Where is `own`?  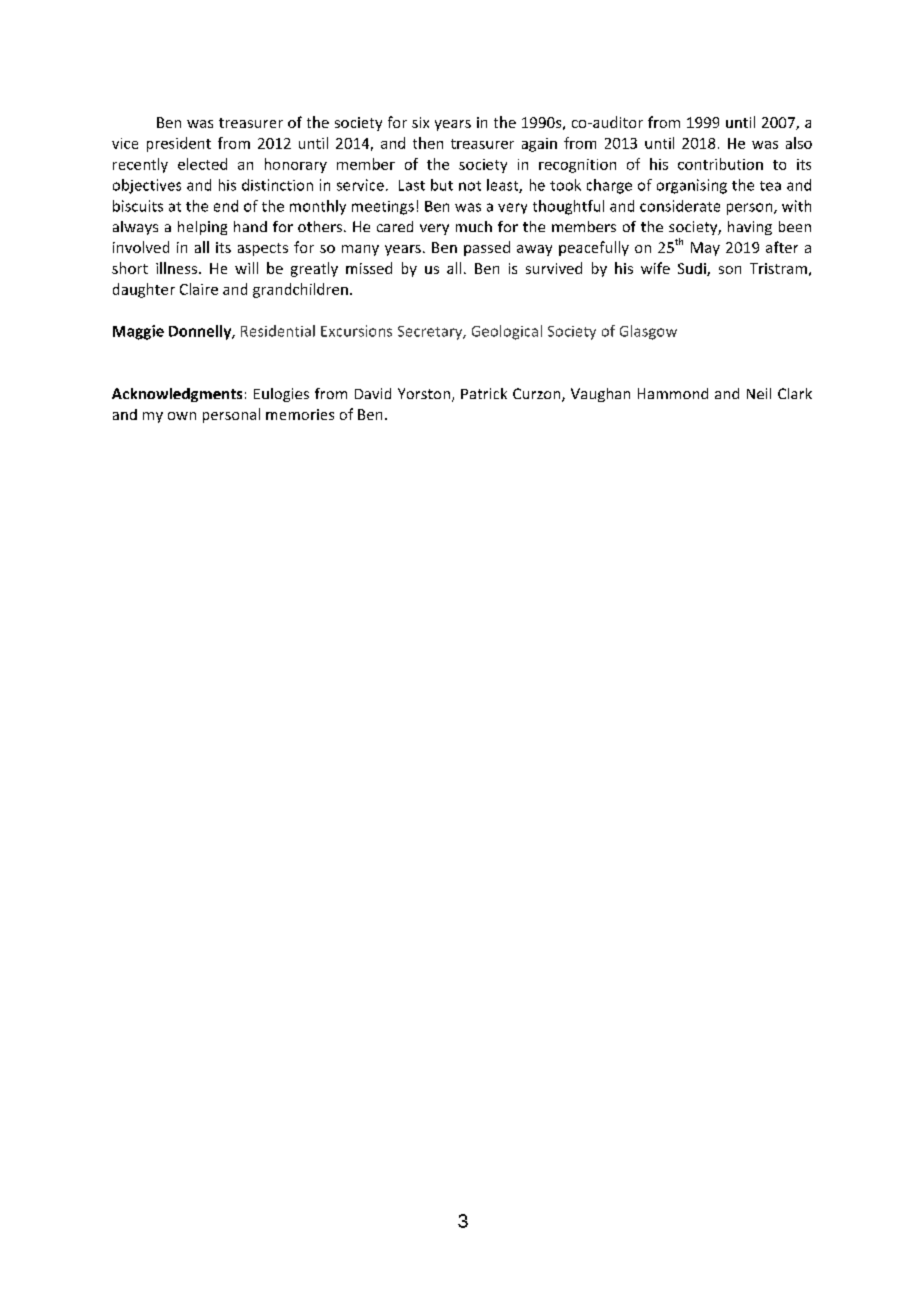 own is located at coordinates (182, 416).
